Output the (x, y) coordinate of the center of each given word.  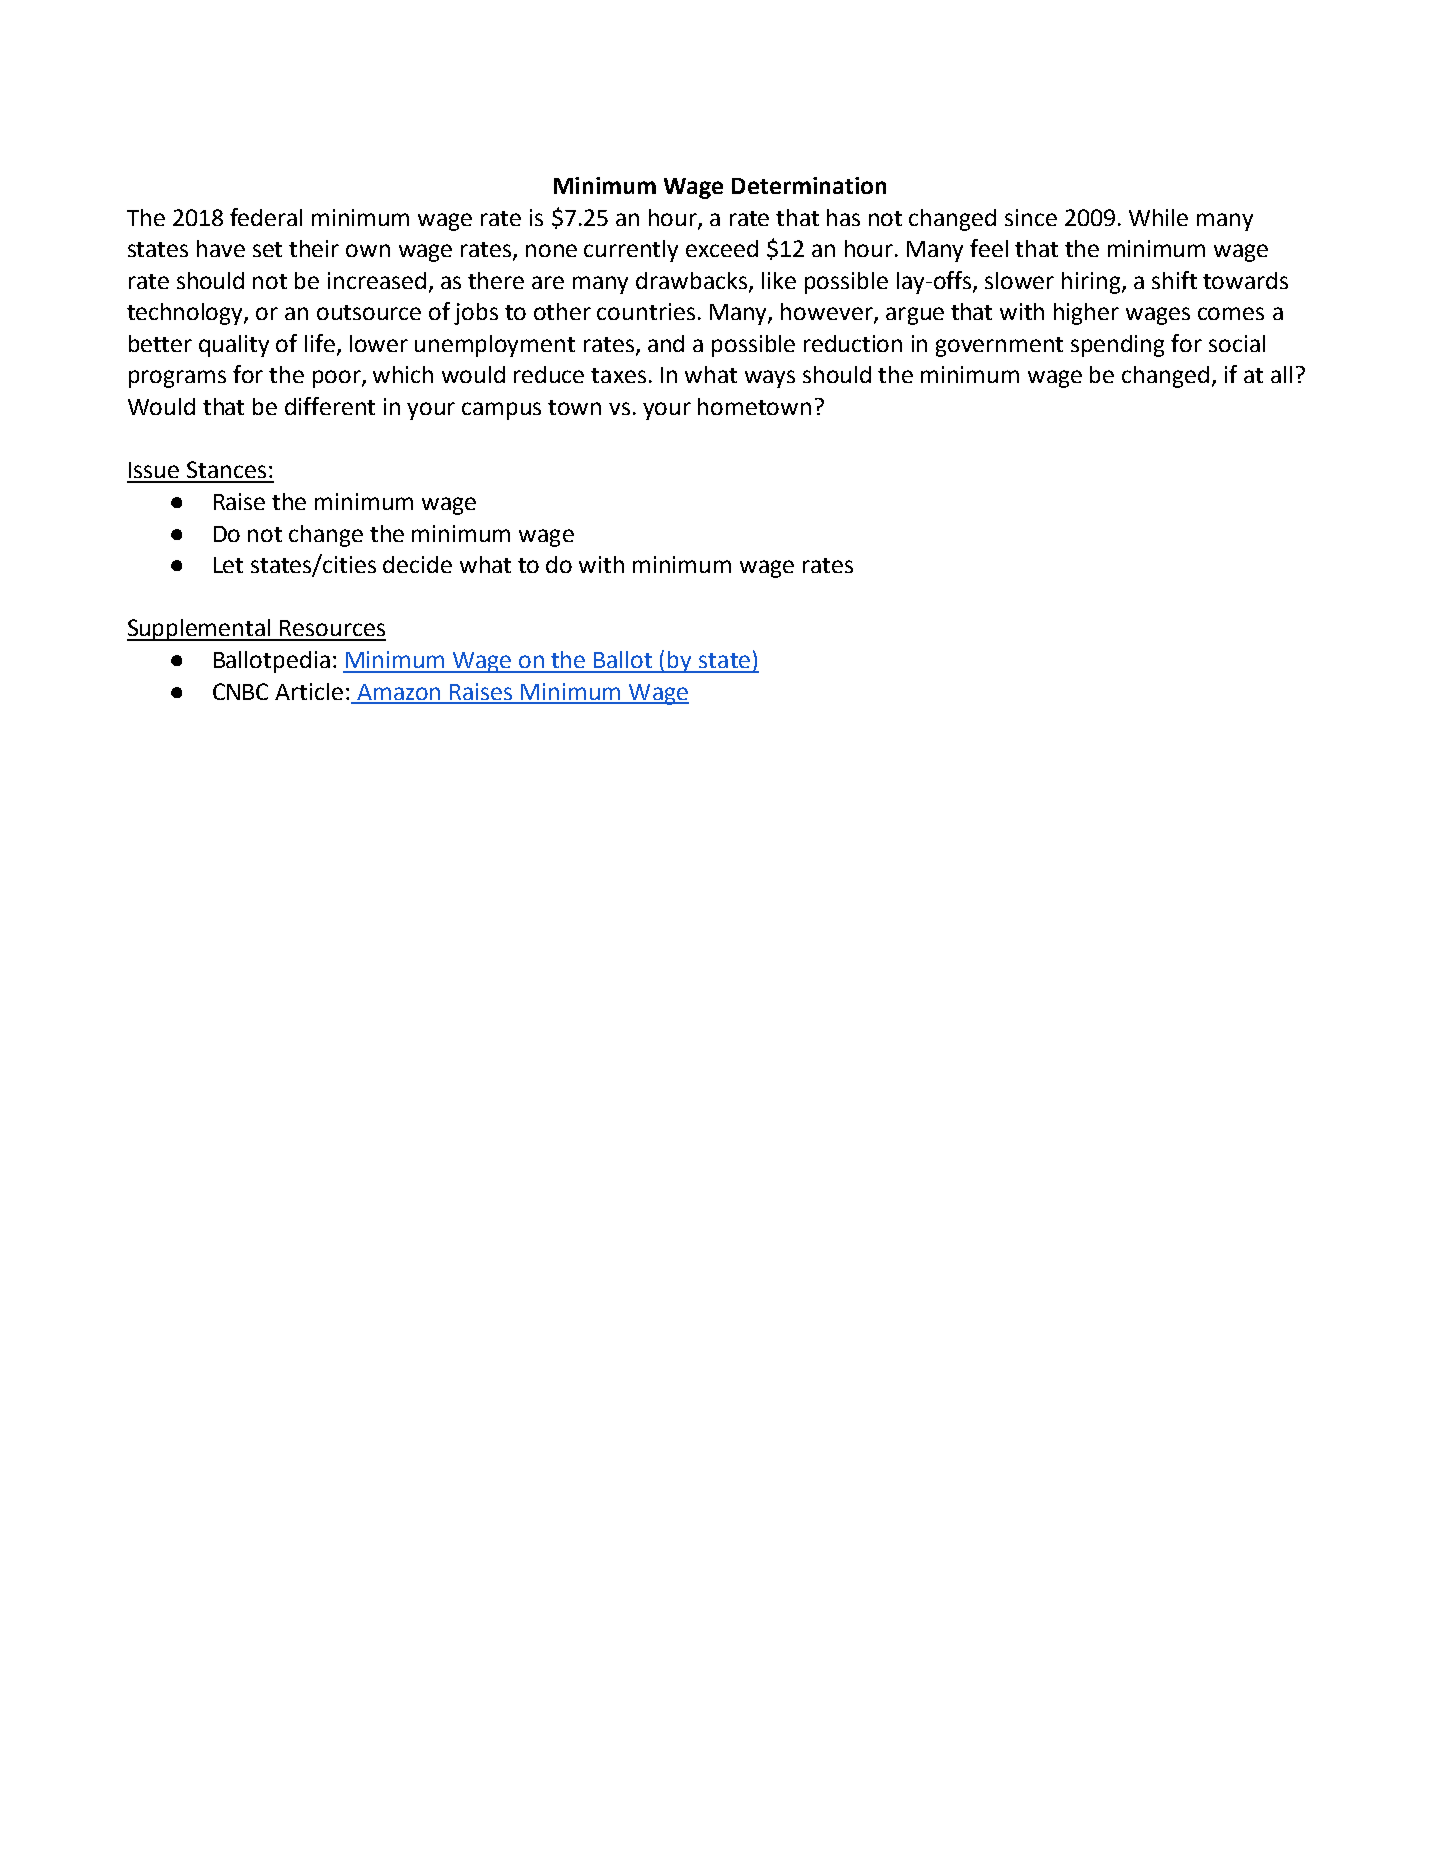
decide (417, 564)
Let (228, 565)
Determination (809, 185)
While (1158, 217)
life (321, 344)
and (666, 343)
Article (309, 691)
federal (266, 217)
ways (770, 379)
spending (1117, 346)
